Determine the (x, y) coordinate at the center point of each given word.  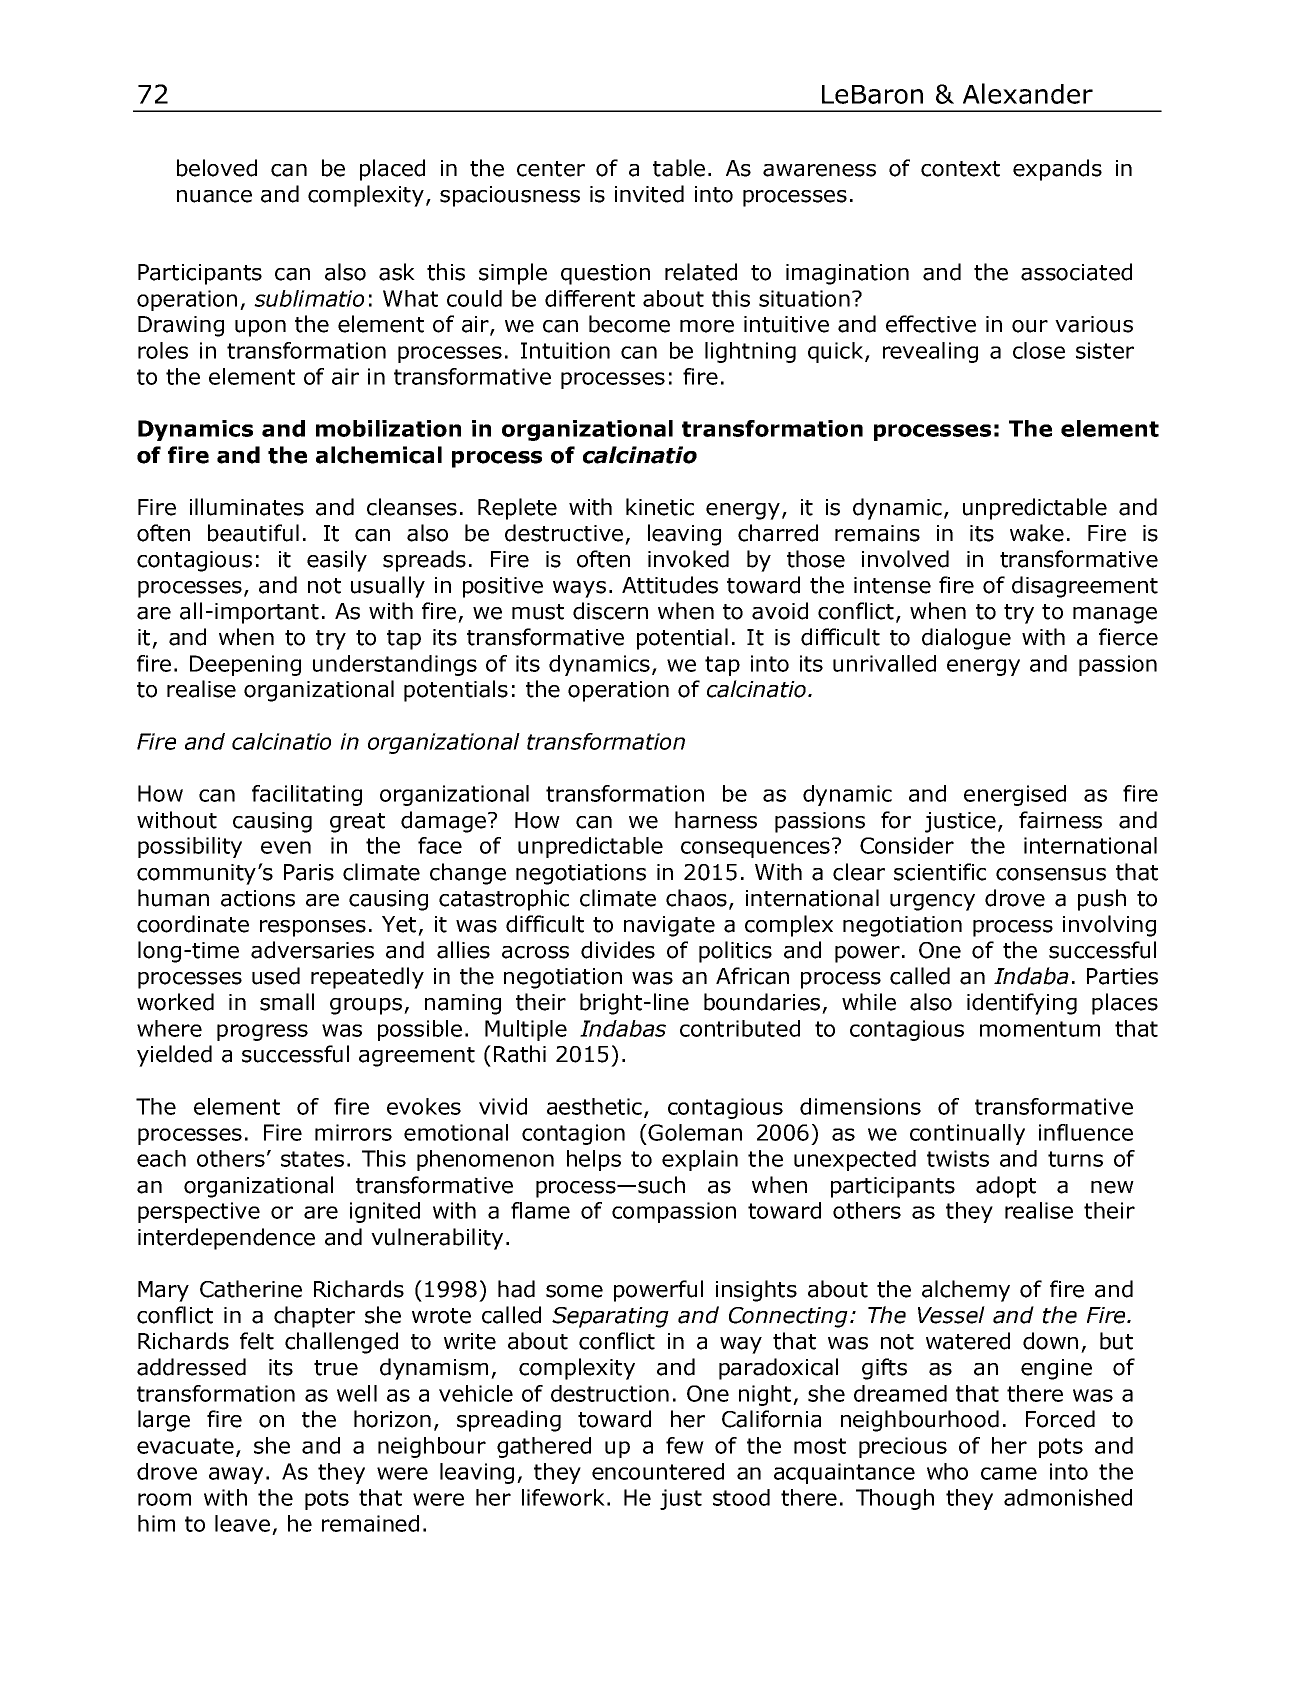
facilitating (307, 795)
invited (649, 194)
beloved (217, 168)
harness (716, 820)
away (236, 1475)
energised (1015, 795)
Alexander (1028, 93)
